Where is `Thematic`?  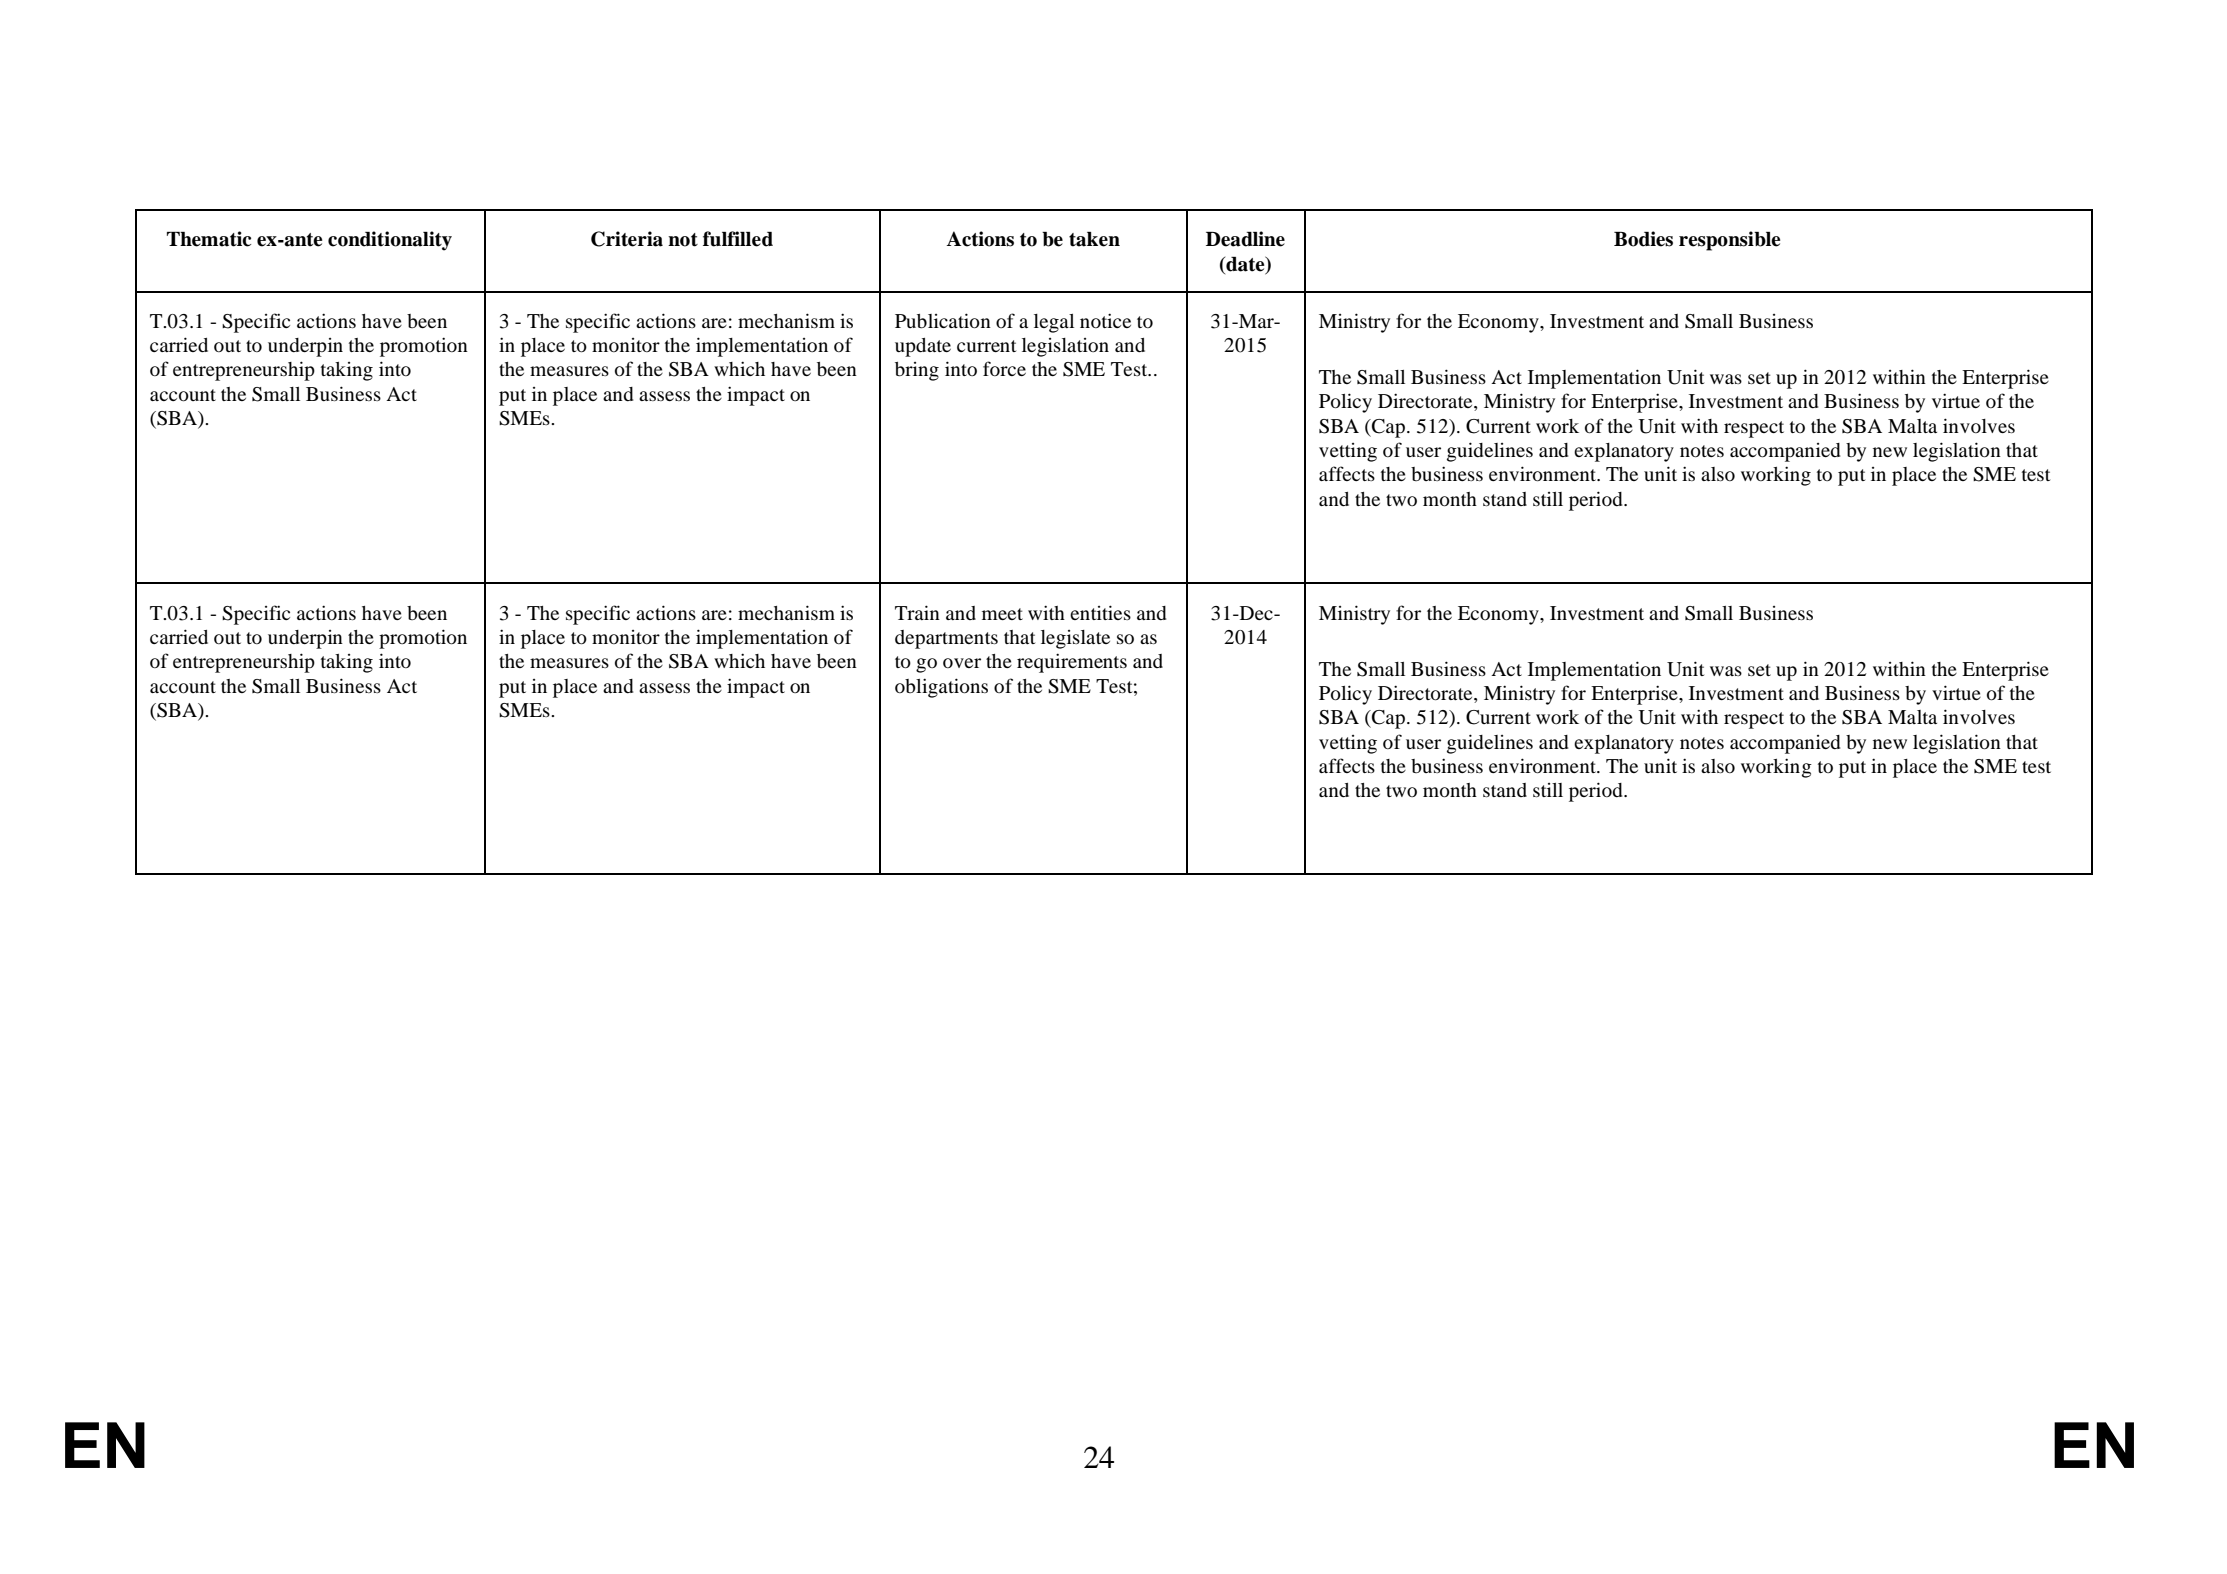
Thematic is located at coordinates (209, 239).
